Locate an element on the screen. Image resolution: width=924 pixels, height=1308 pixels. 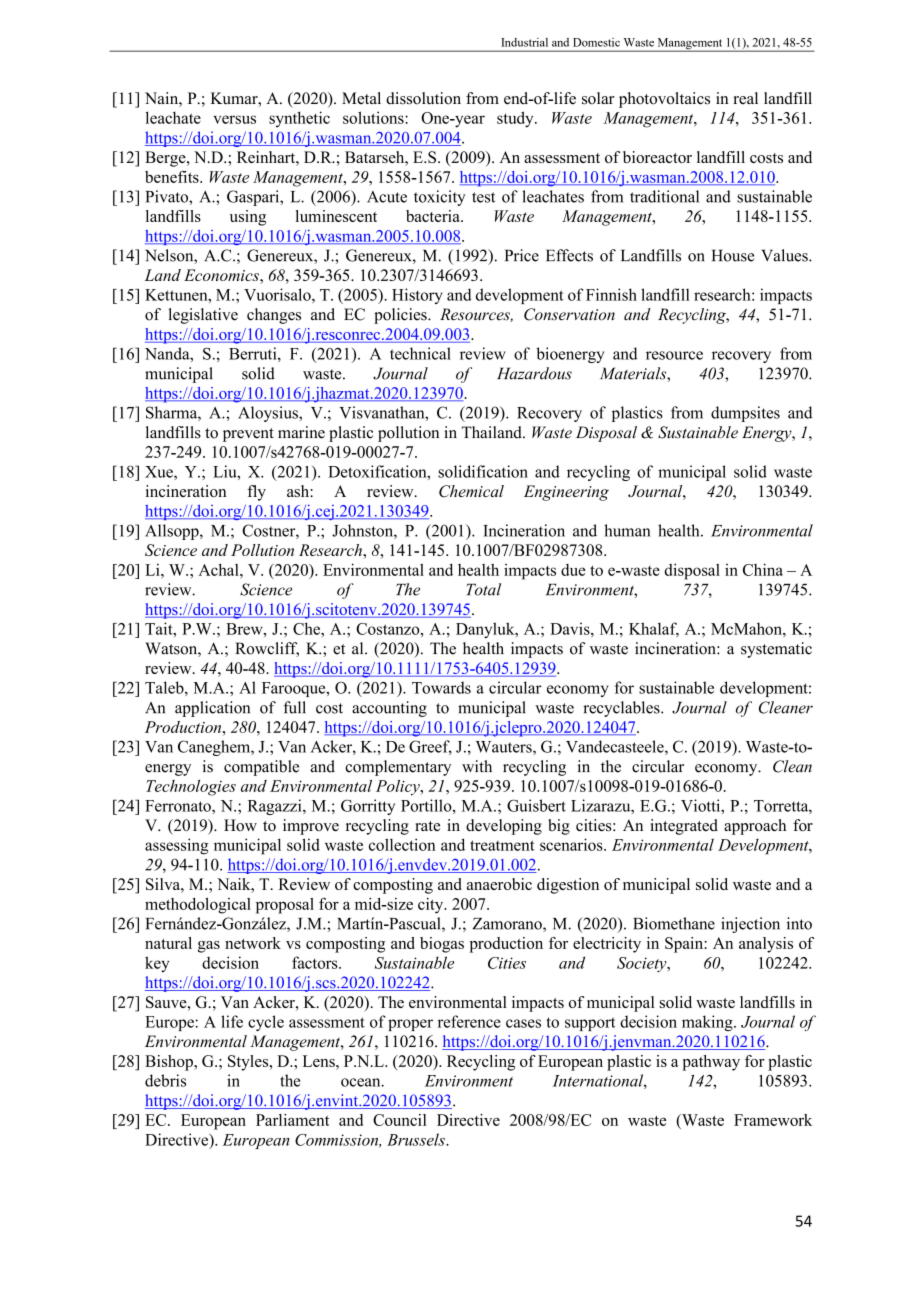
versus is located at coordinates (234, 119).
